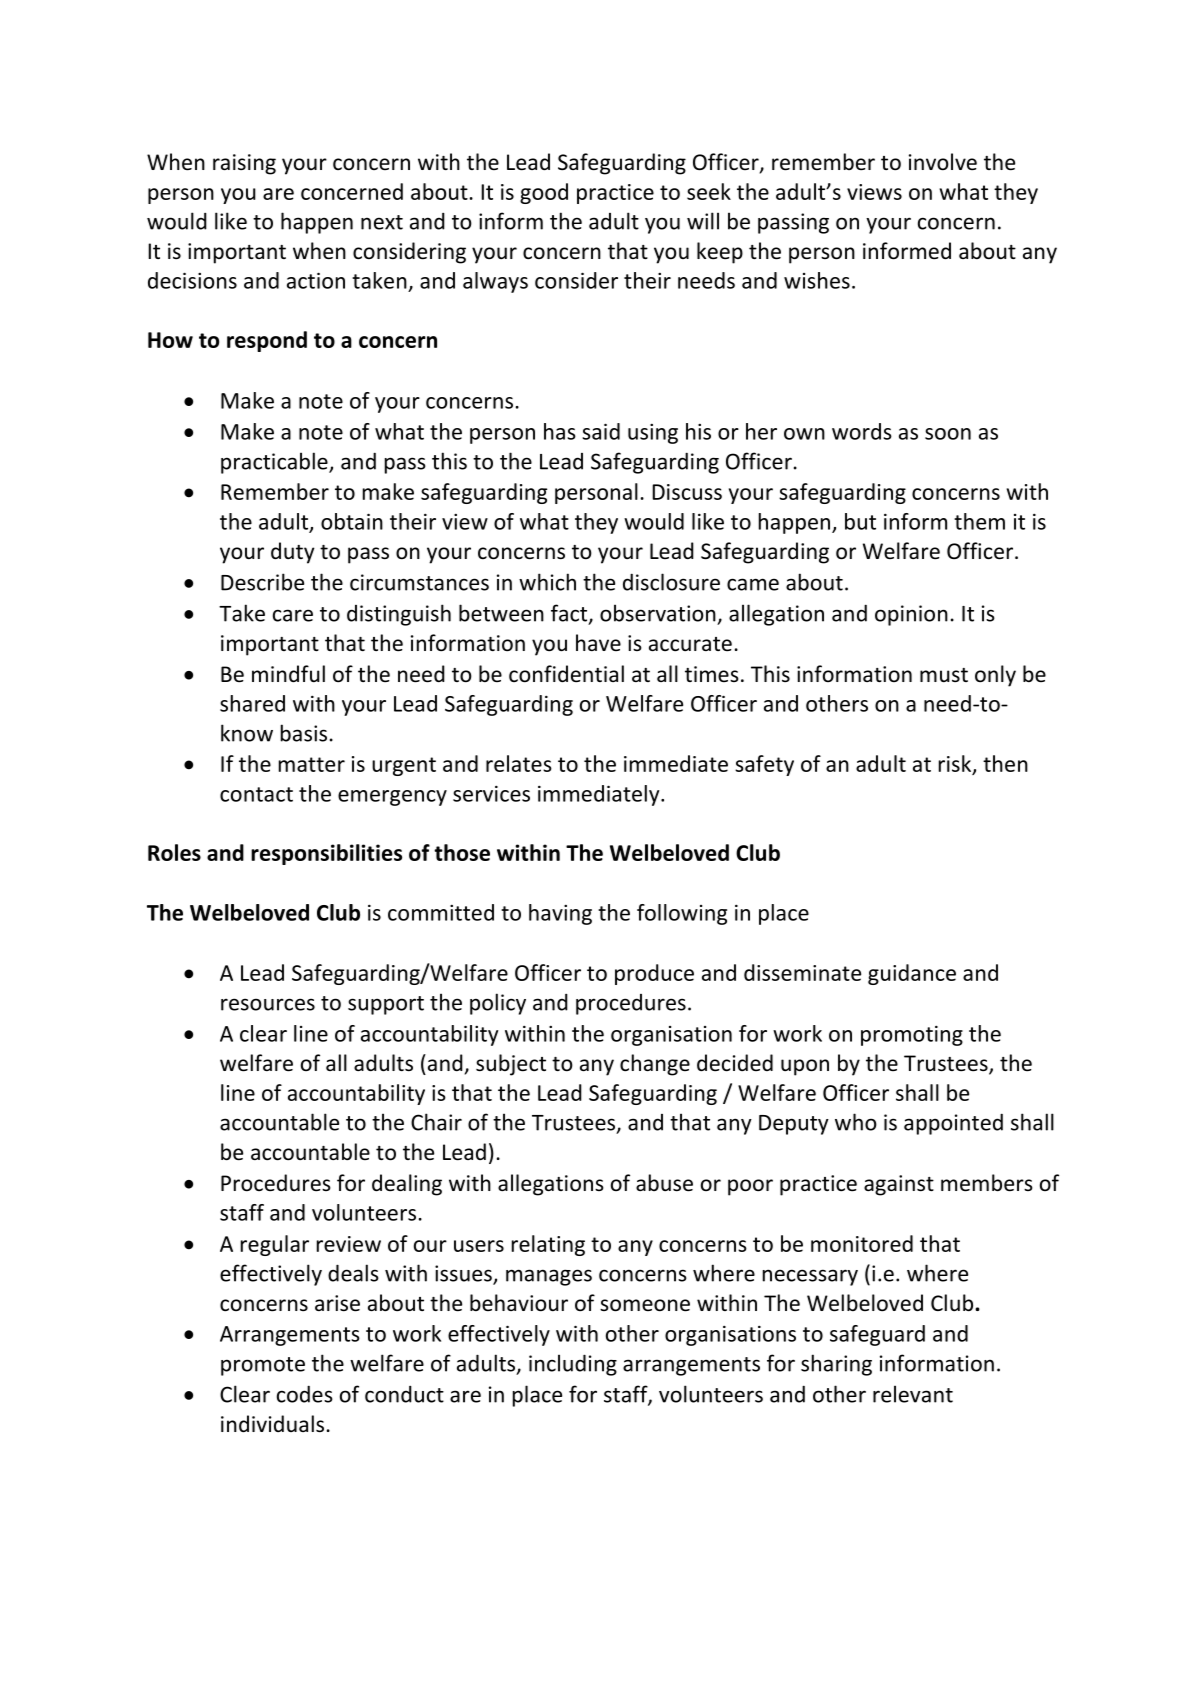 This screenshot has width=1204, height=1704. What do you see at coordinates (570, 614) in the screenshot?
I see `fact` at bounding box center [570, 614].
